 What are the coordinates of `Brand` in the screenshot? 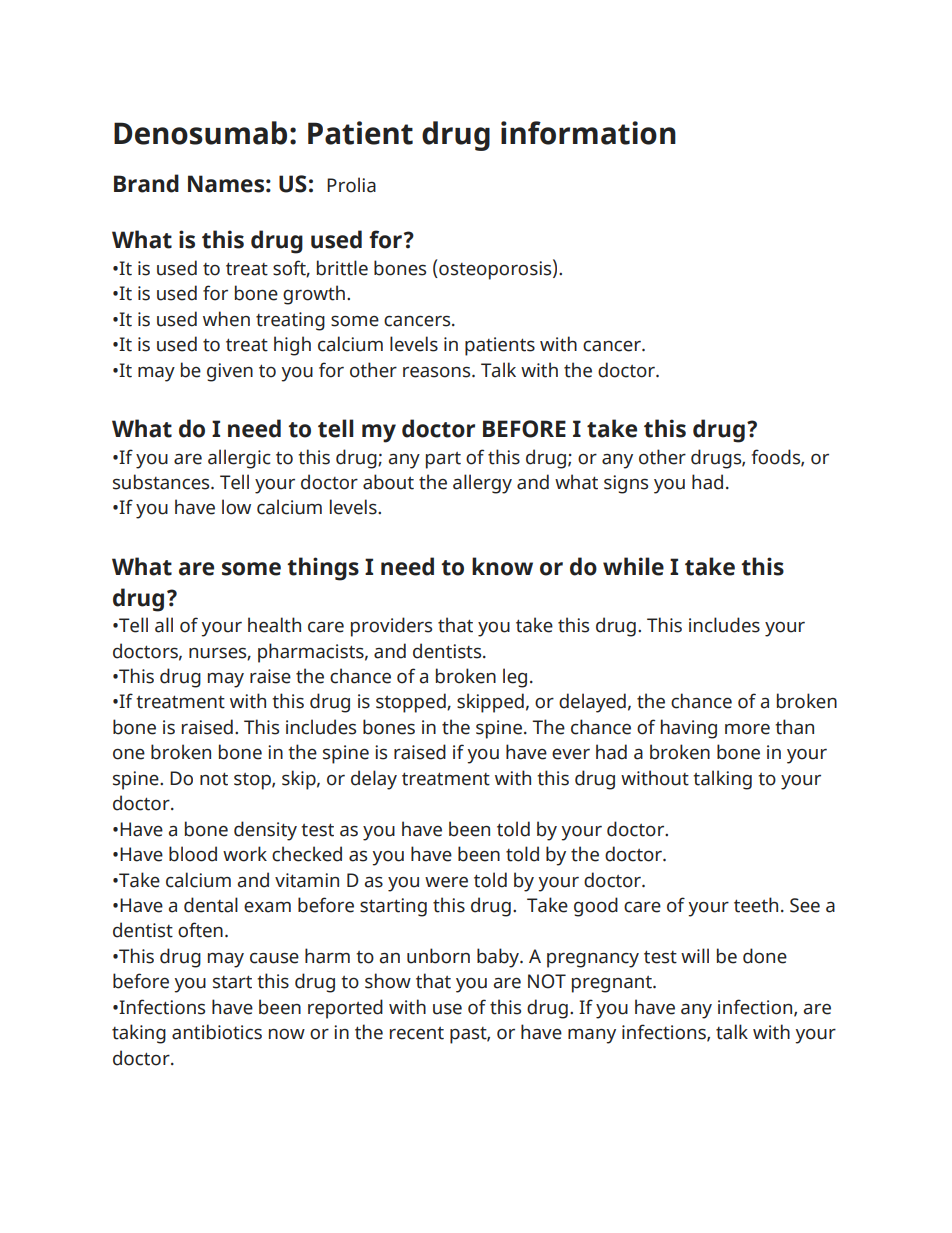 It's located at (146, 183).
